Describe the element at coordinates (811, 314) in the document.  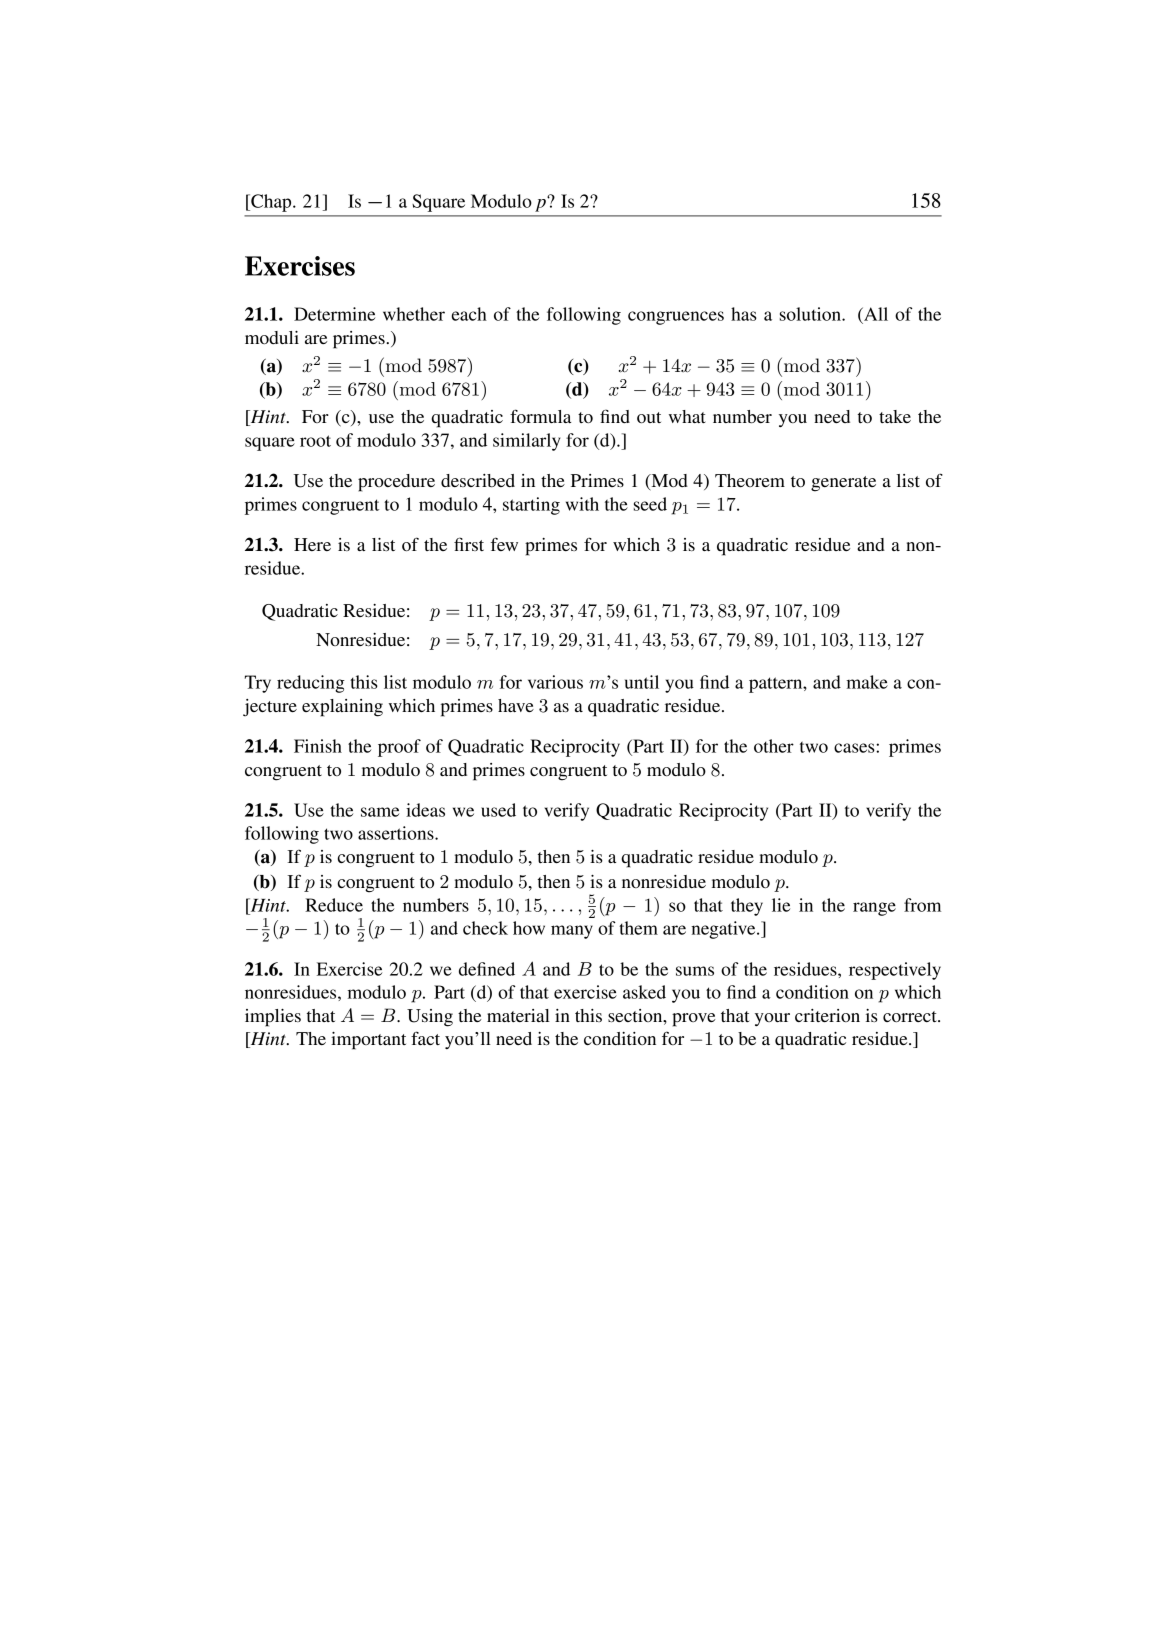
I see `solution` at that location.
